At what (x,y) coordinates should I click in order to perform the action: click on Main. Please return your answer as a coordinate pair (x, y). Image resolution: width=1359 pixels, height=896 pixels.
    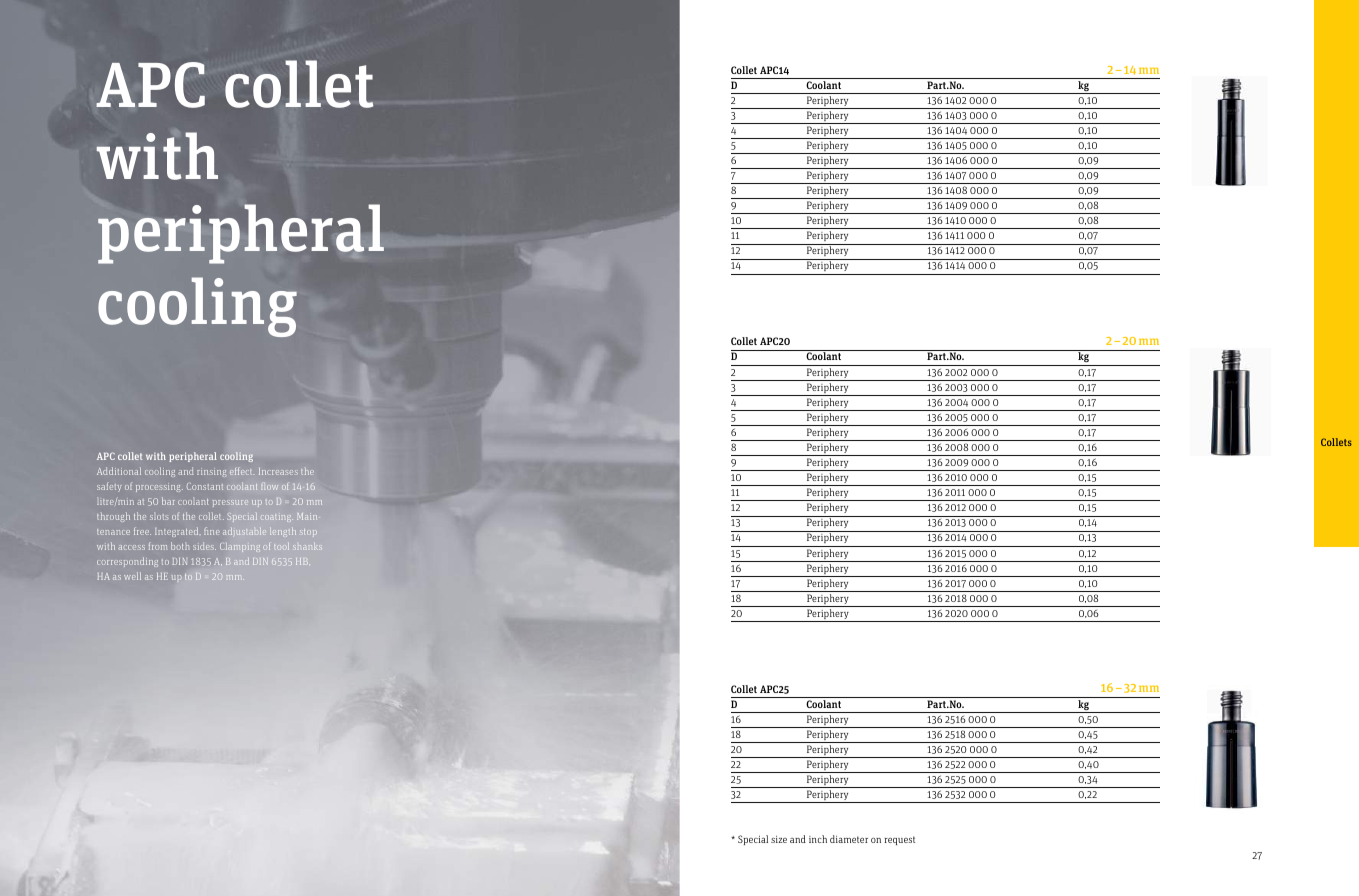
    Looking at the image, I should click on (307, 516).
